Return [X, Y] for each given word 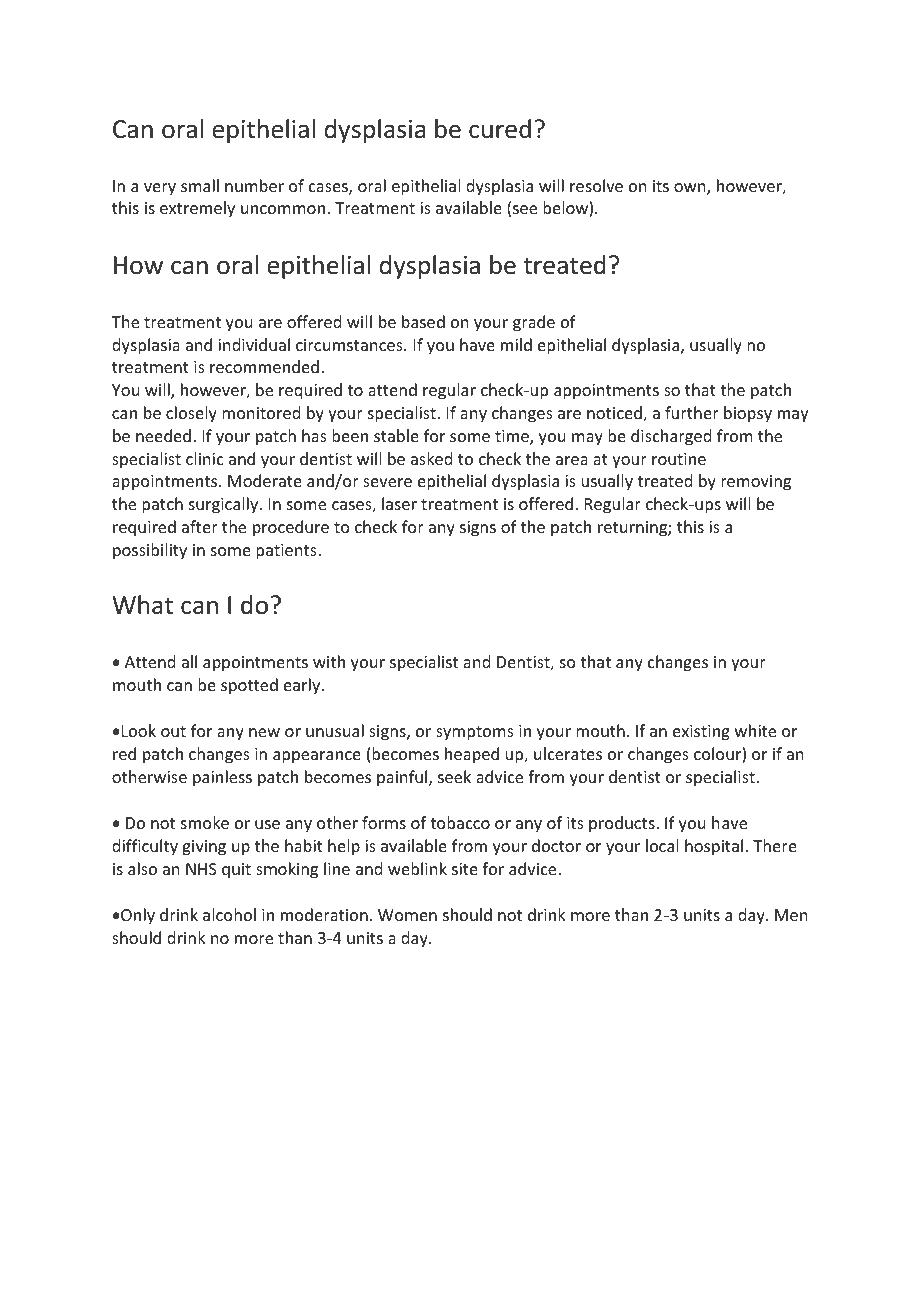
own [691, 189]
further [692, 412]
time [513, 437]
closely [191, 414]
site [465, 869]
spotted [249, 686]
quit [236, 871]
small [200, 185]
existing [701, 733]
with [329, 661]
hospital [715, 847]
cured [500, 129]
